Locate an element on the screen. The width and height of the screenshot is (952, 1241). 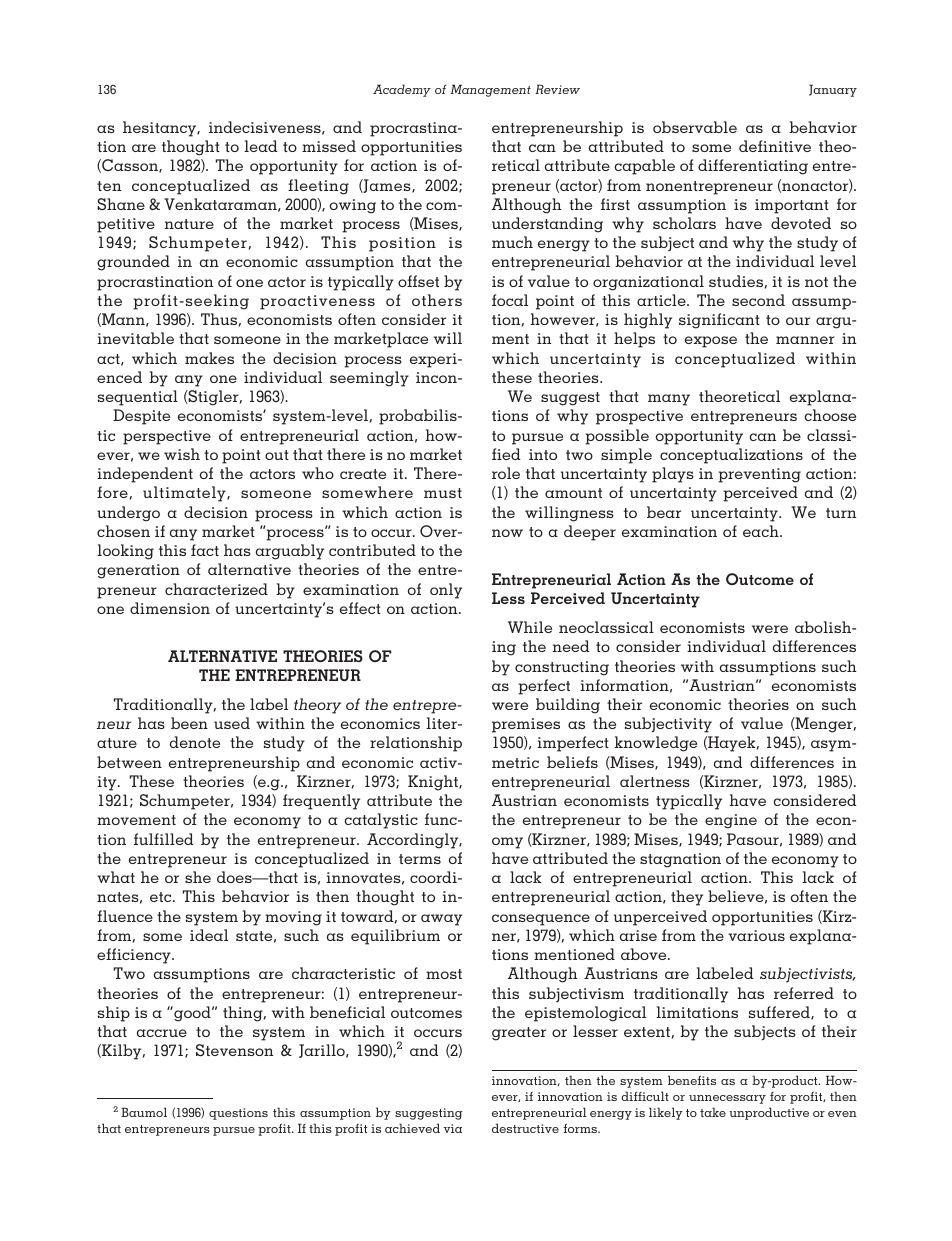
terms is located at coordinates (420, 859).
